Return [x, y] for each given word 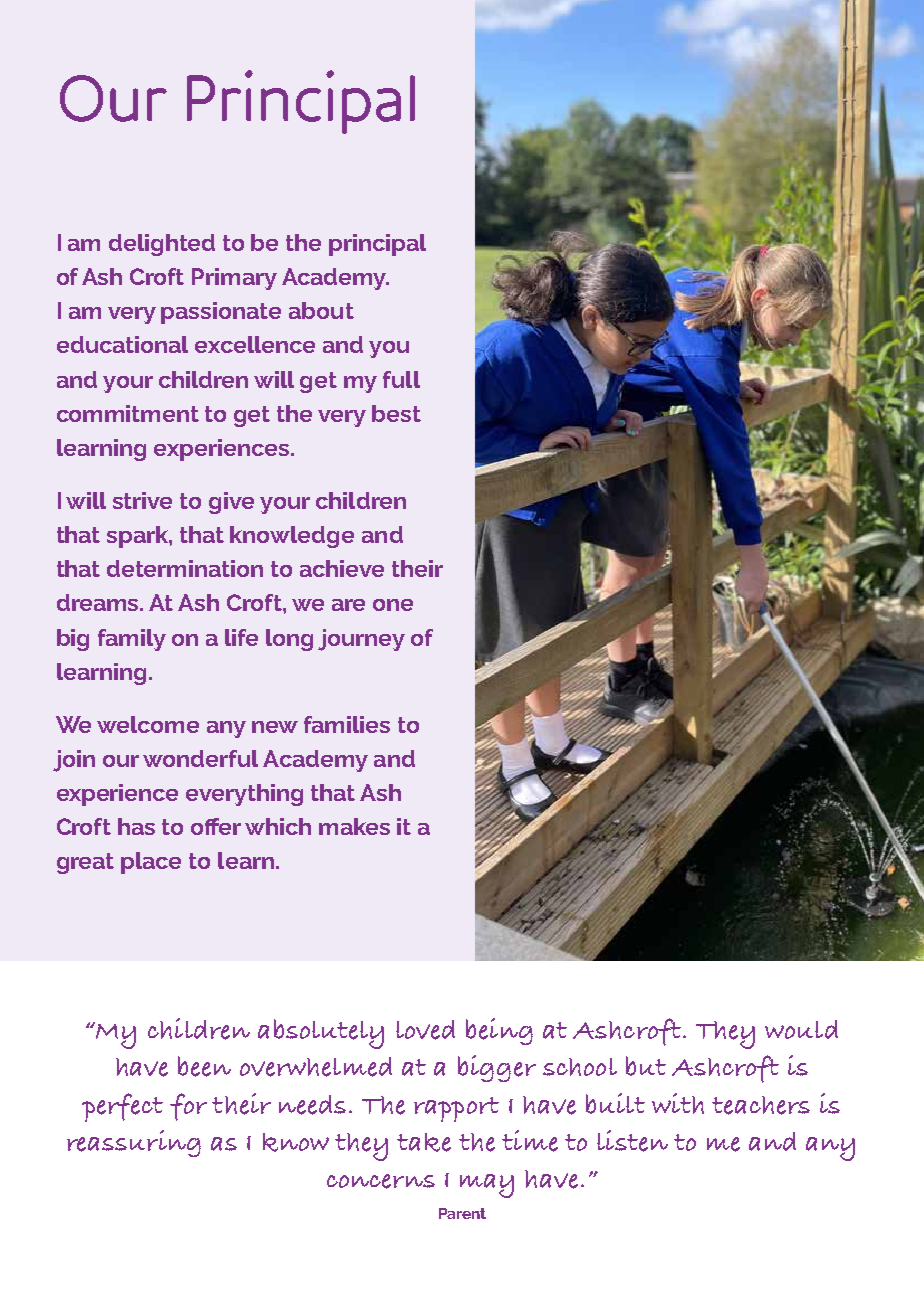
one [393, 605]
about [321, 310]
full [401, 379]
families [347, 724]
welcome [148, 724]
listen [632, 1141]
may [487, 1186]
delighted [162, 245]
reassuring [134, 1143]
